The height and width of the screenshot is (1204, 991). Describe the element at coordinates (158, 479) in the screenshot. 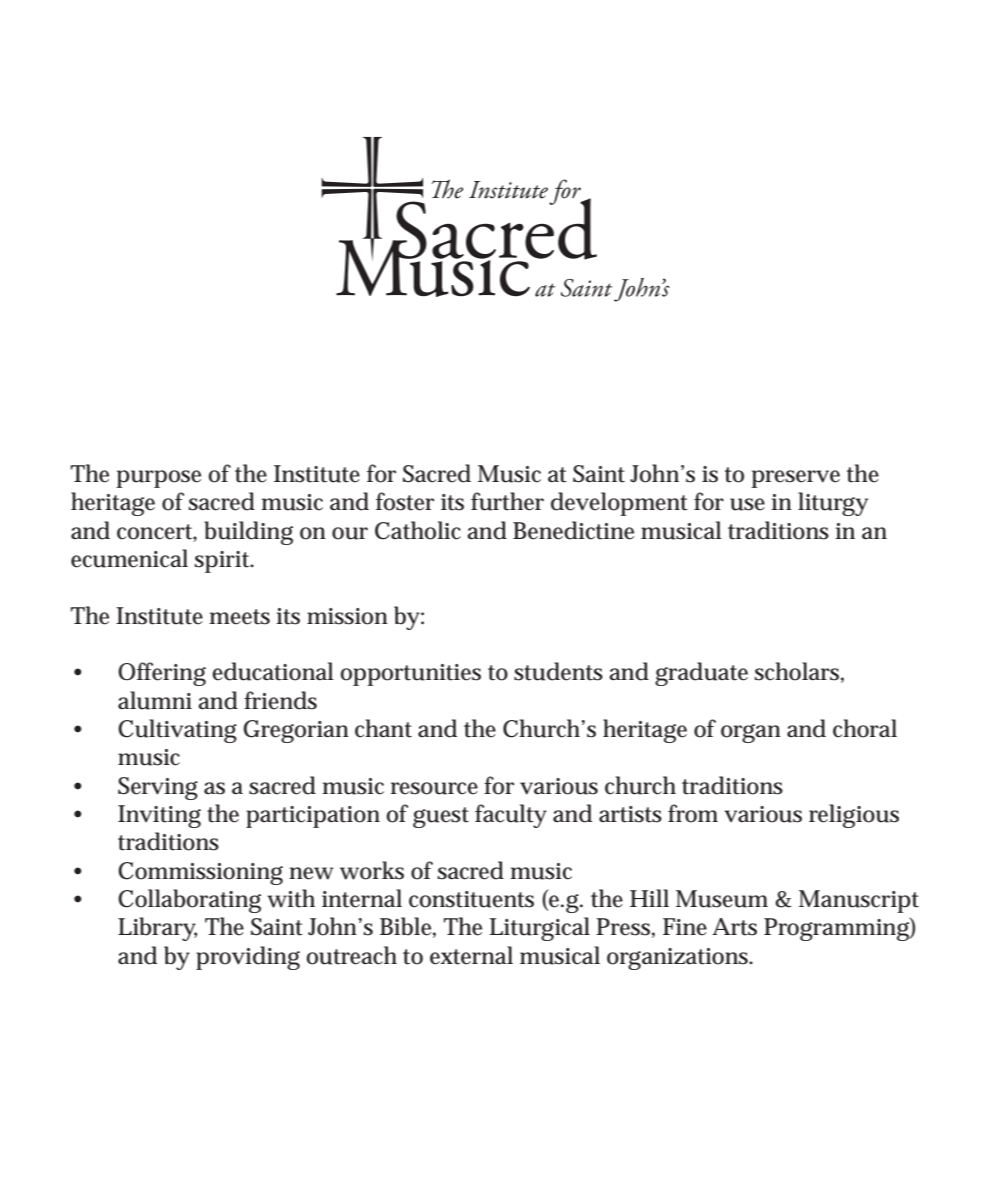

I see `purpose` at that location.
